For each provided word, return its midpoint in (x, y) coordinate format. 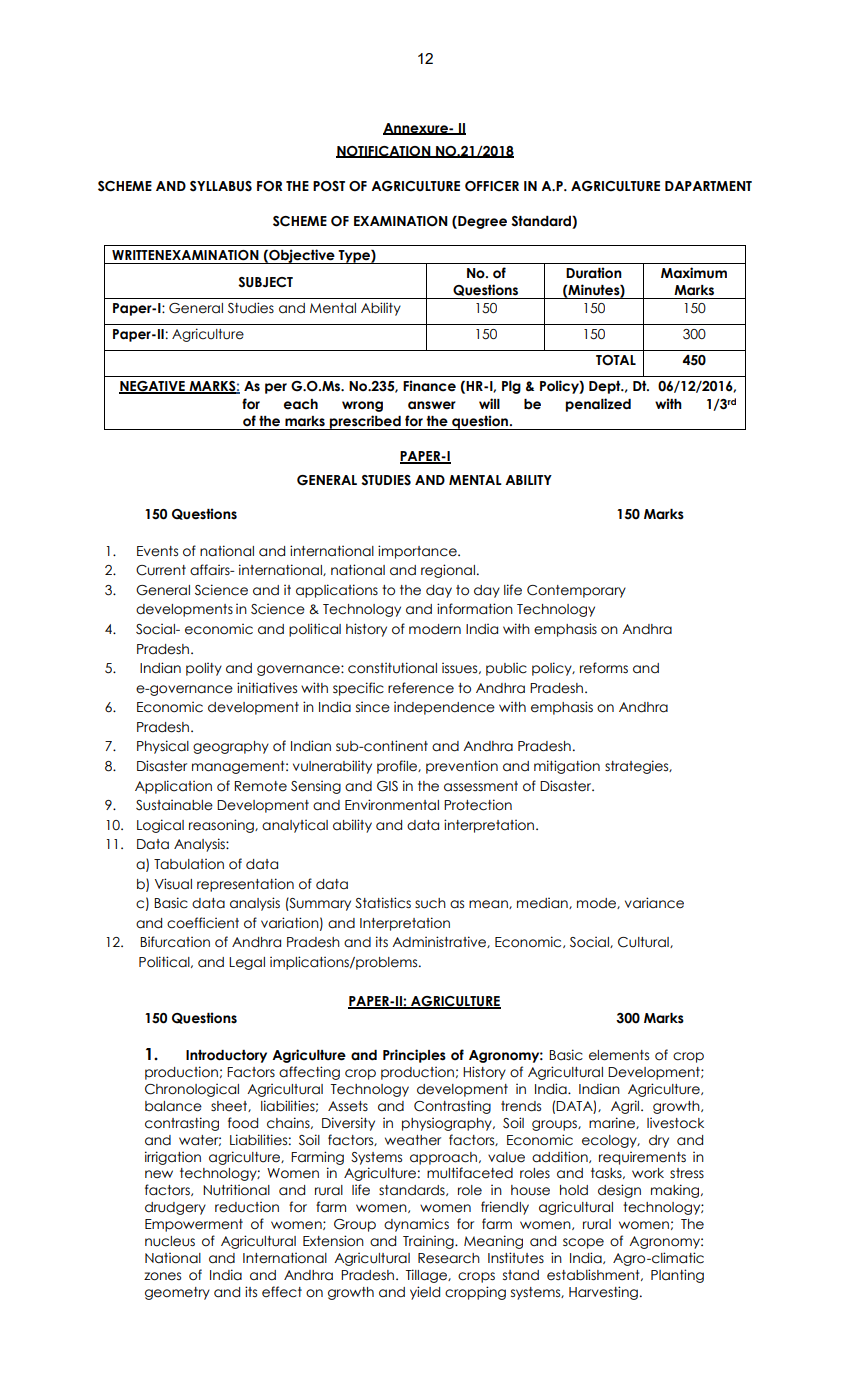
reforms (604, 668)
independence (444, 708)
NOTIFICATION (384, 152)
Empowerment (194, 1225)
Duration (594, 273)
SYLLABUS (221, 186)
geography (231, 747)
